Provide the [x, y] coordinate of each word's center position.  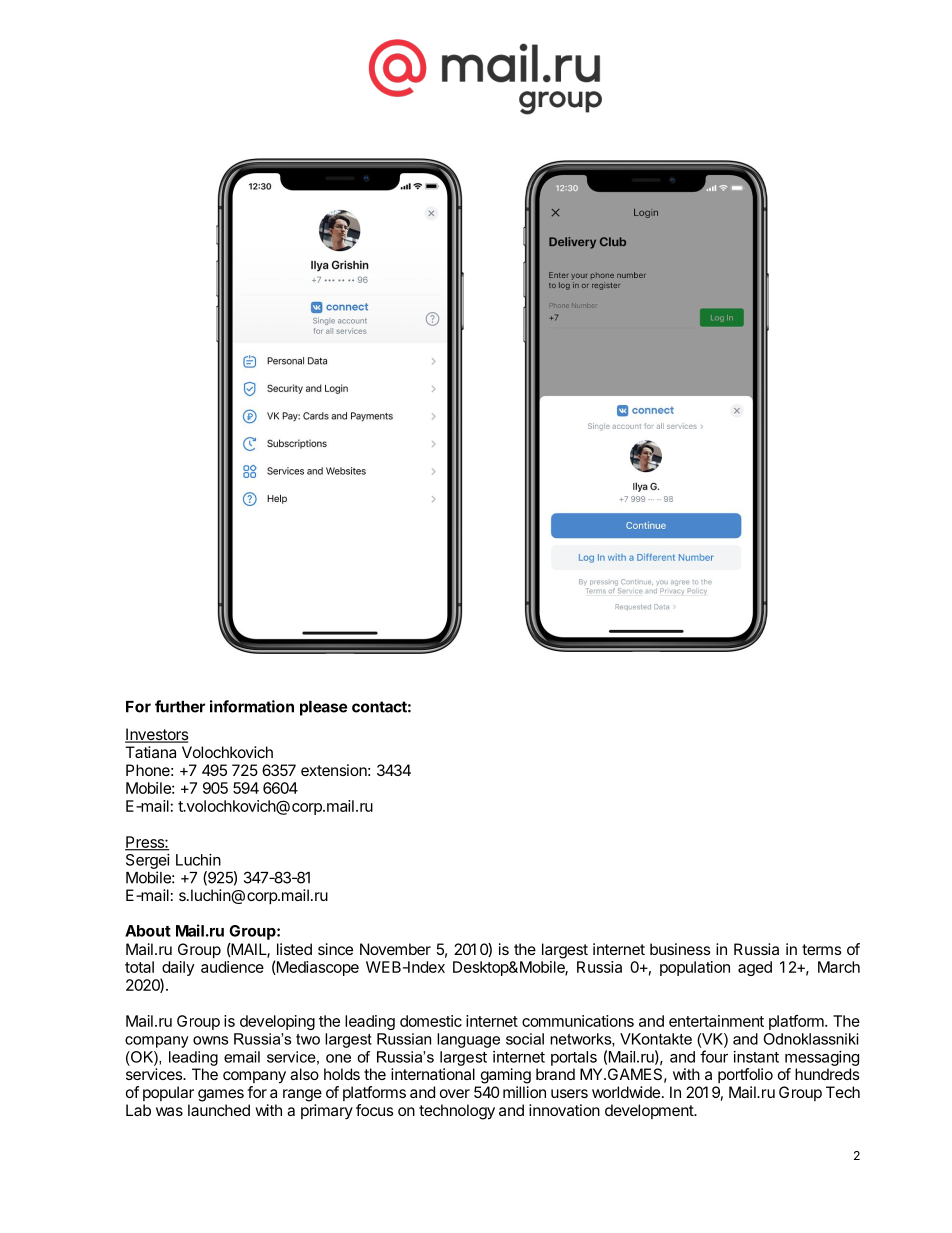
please [323, 708]
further [180, 706]
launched [219, 1110]
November [395, 949]
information [252, 706]
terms [822, 949]
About [148, 931]
